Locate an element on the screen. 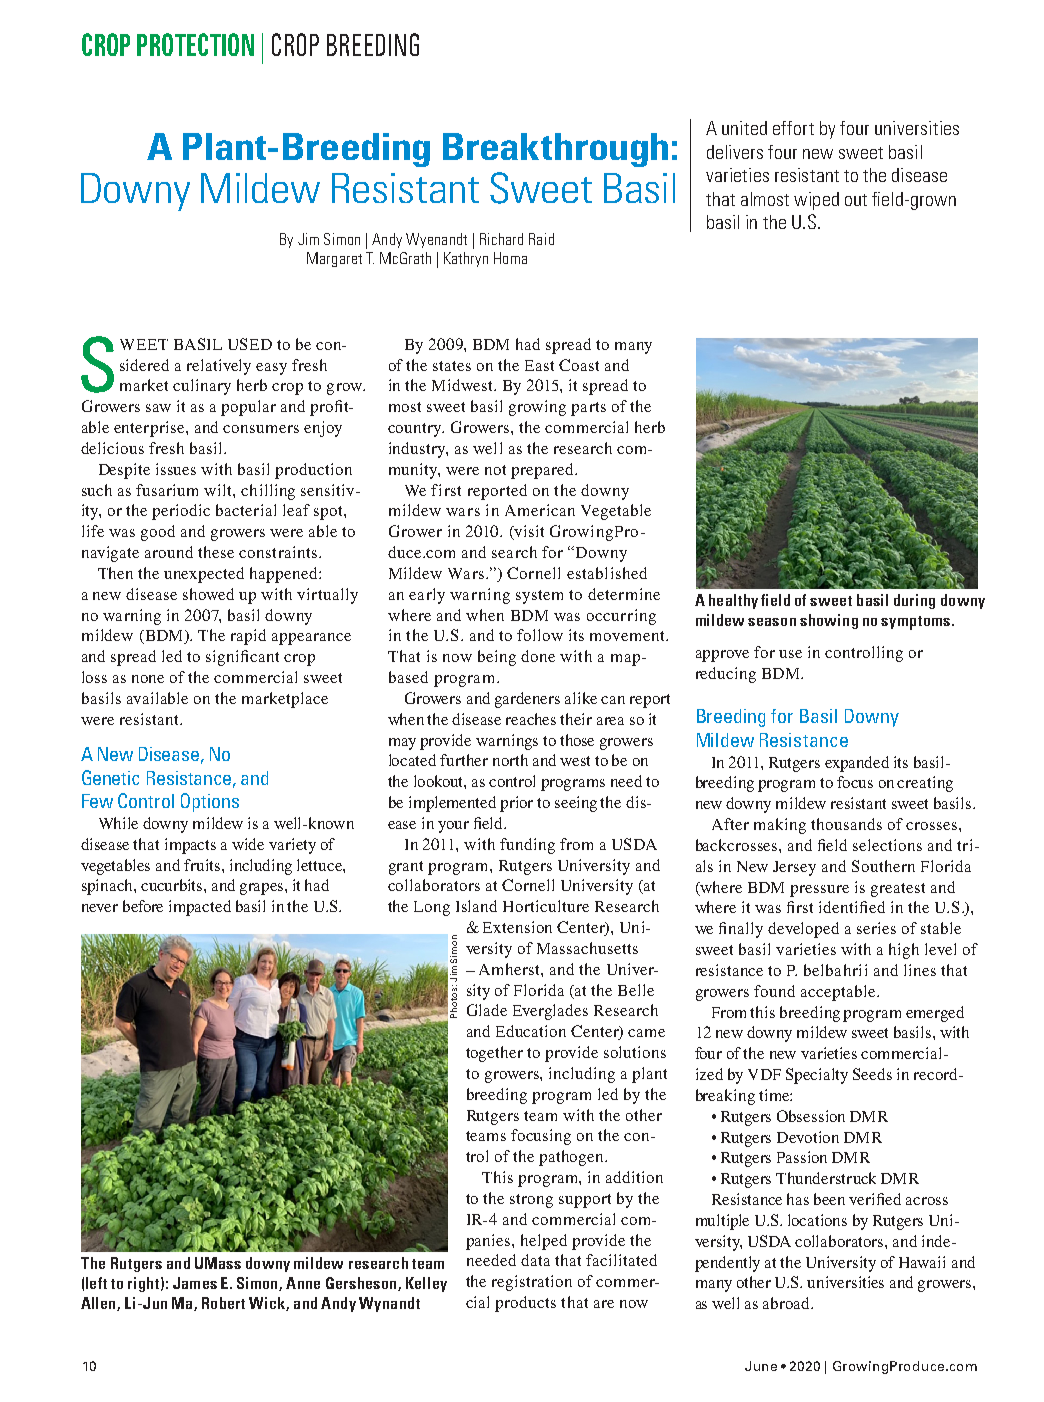  none is located at coordinates (148, 679).
